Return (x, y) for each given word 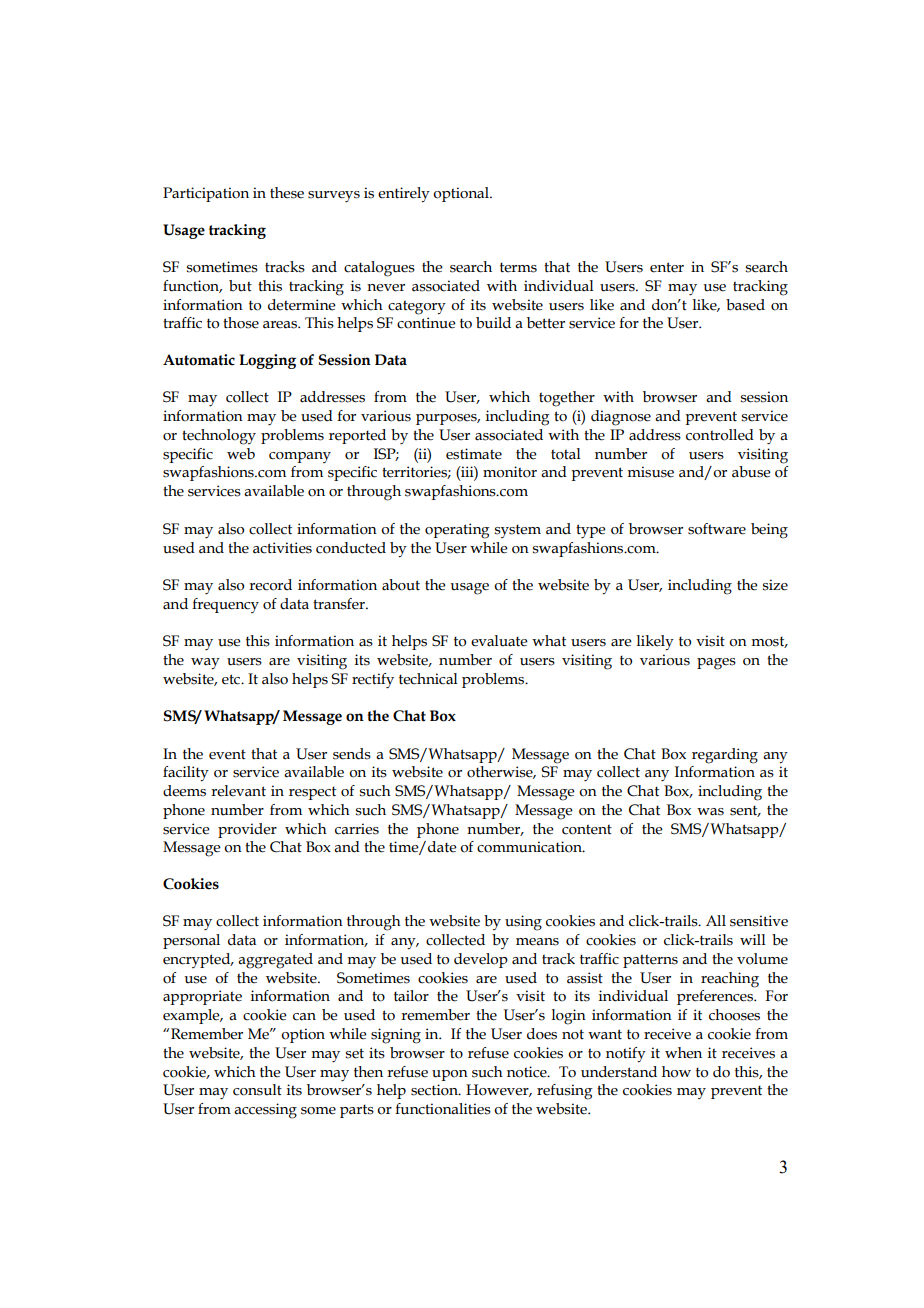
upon (450, 1075)
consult (257, 1090)
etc (232, 679)
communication (530, 847)
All (716, 920)
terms (518, 267)
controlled (720, 435)
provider (247, 830)
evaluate (499, 641)
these (287, 193)
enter (667, 267)
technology (219, 437)
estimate (474, 454)
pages (716, 664)
